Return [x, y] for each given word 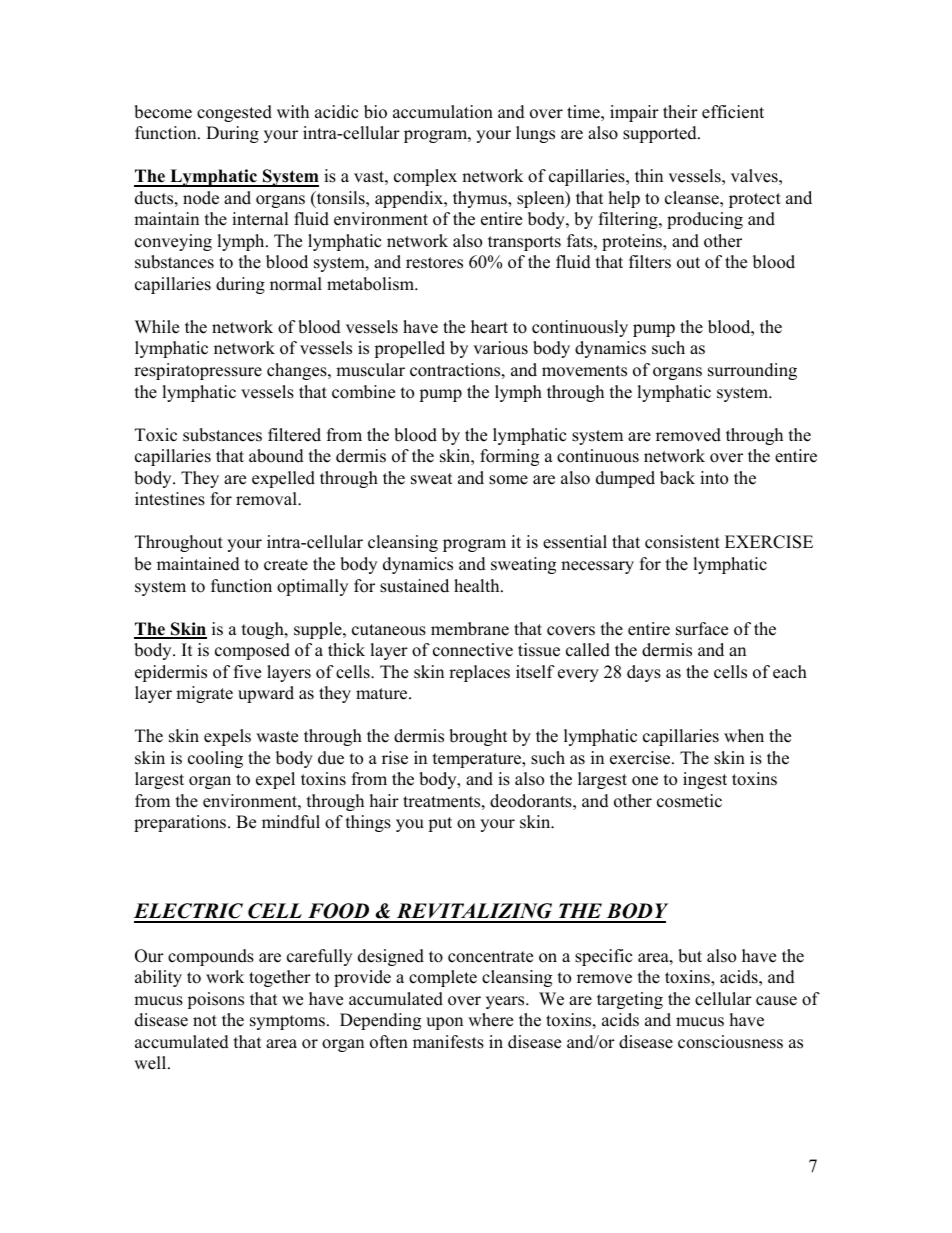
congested [234, 113]
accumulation [443, 112]
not [205, 1021]
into [714, 478]
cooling [215, 759]
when [744, 736]
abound [276, 456]
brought [478, 737]
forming [509, 457]
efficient [733, 112]
